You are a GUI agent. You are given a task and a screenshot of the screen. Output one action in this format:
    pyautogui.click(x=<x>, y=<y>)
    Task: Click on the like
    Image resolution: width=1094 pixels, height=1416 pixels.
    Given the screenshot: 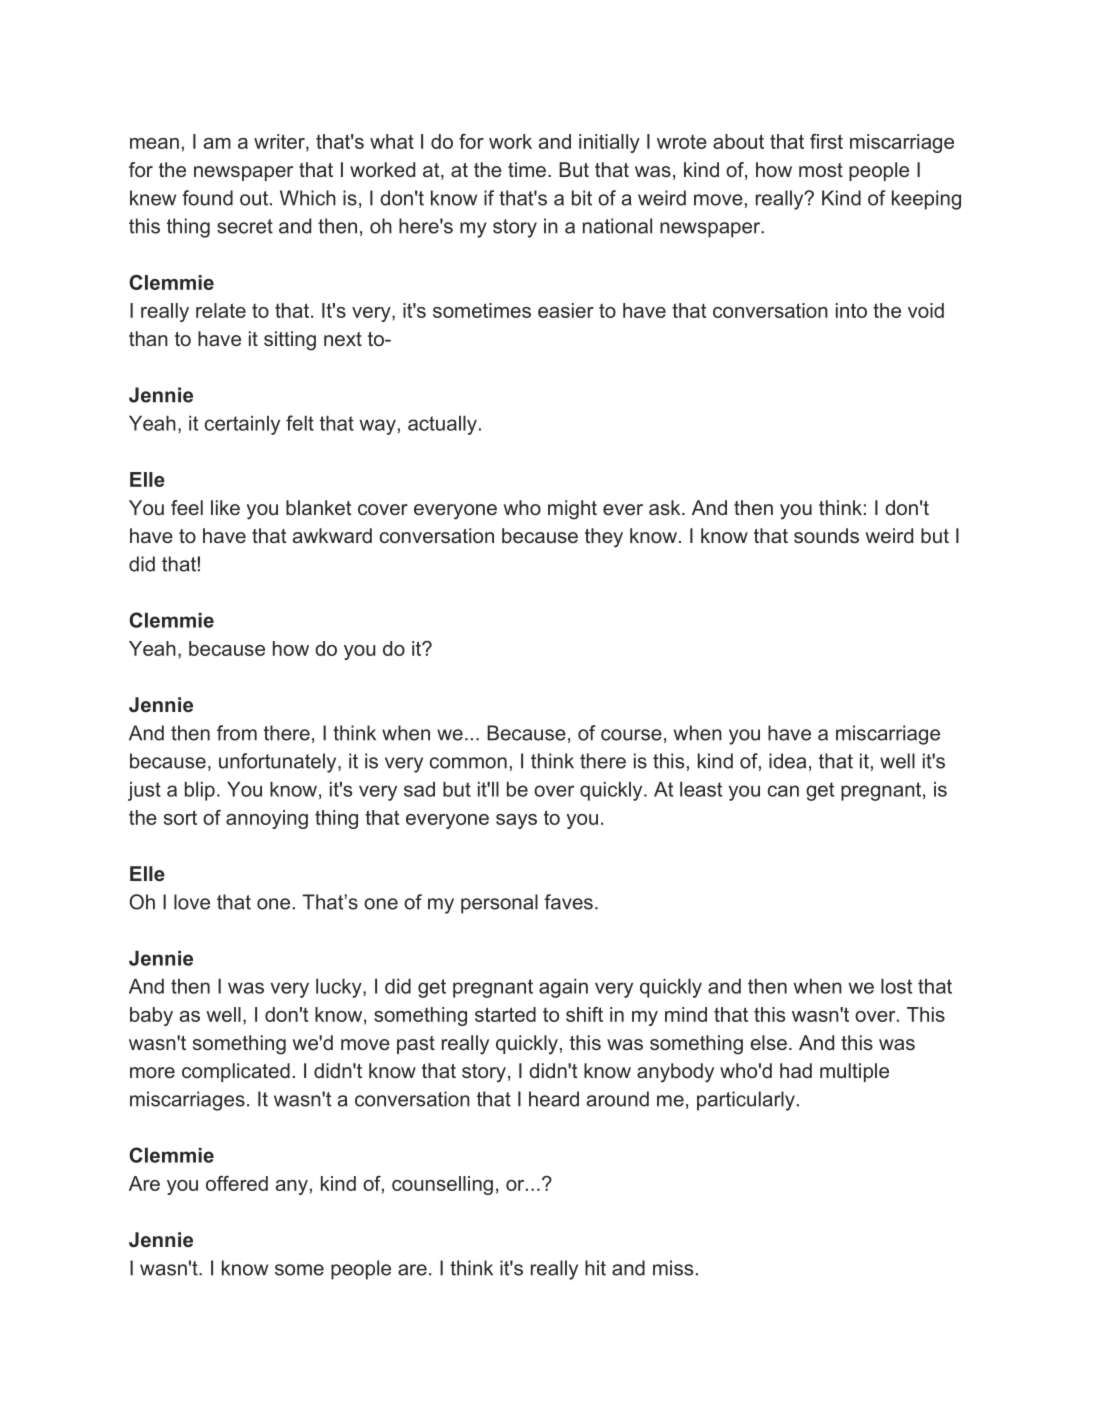 What is the action you would take?
    pyautogui.click(x=225, y=507)
